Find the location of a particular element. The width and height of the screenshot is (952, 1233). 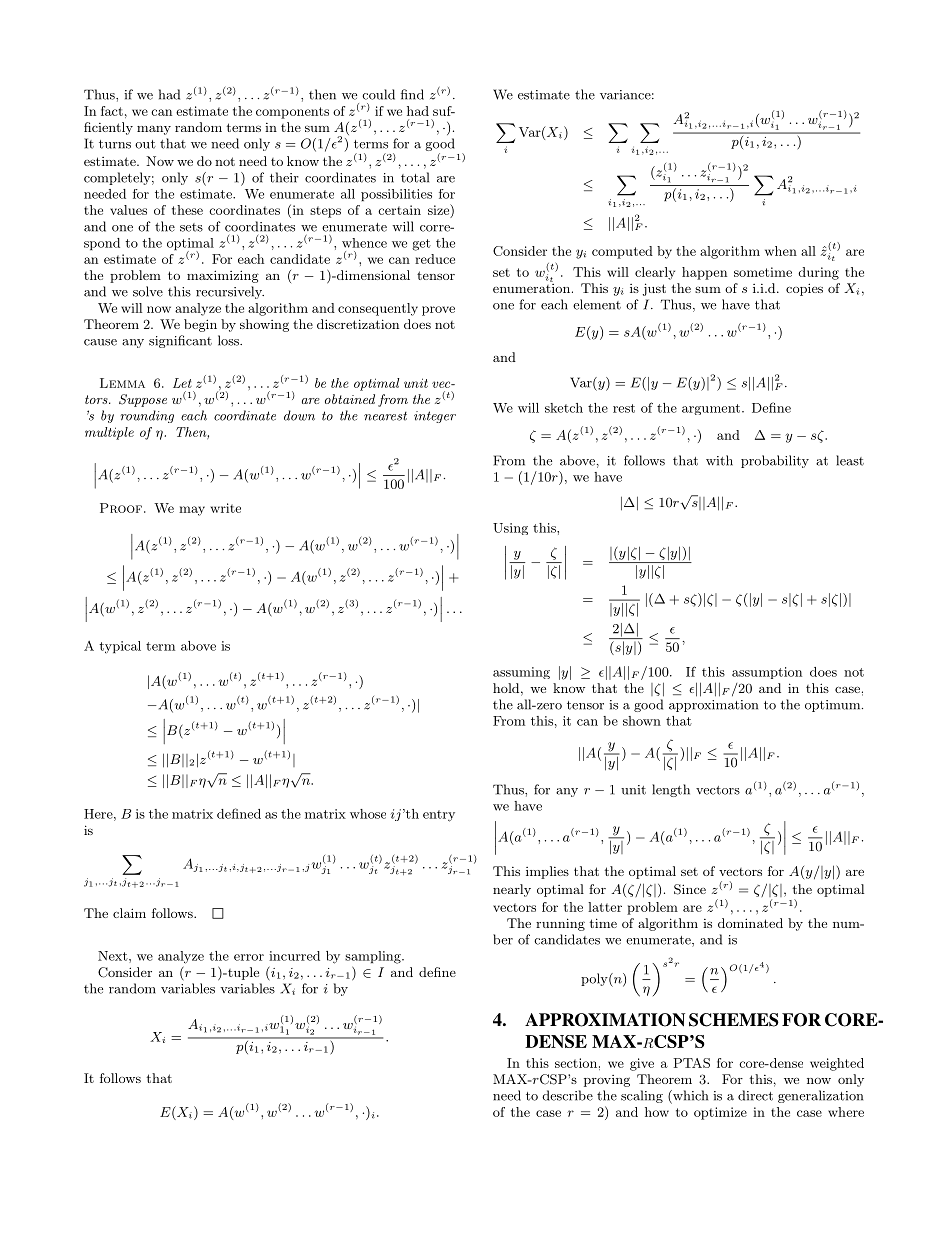

typical is located at coordinates (120, 647).
